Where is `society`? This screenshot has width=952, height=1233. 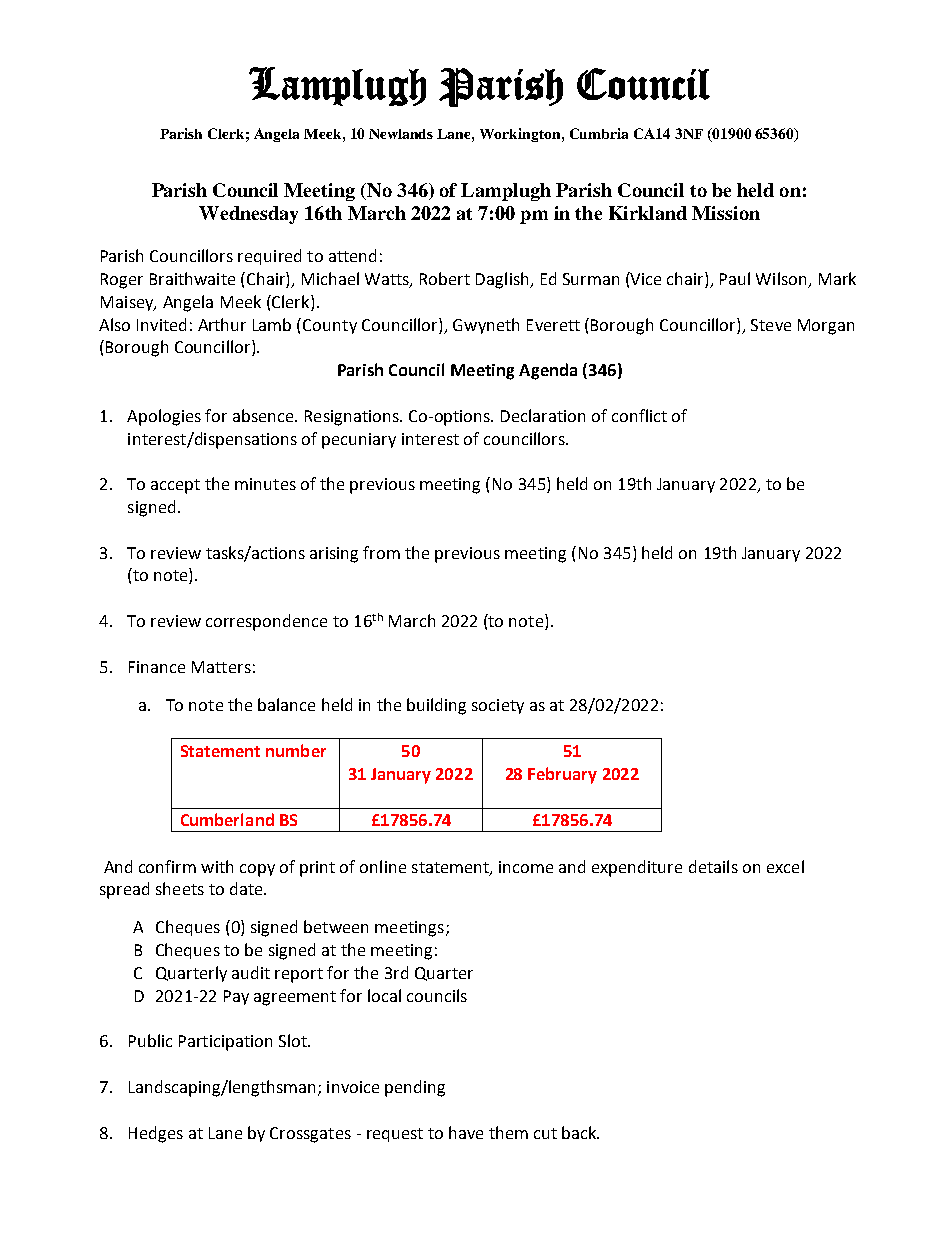 society is located at coordinates (498, 706).
